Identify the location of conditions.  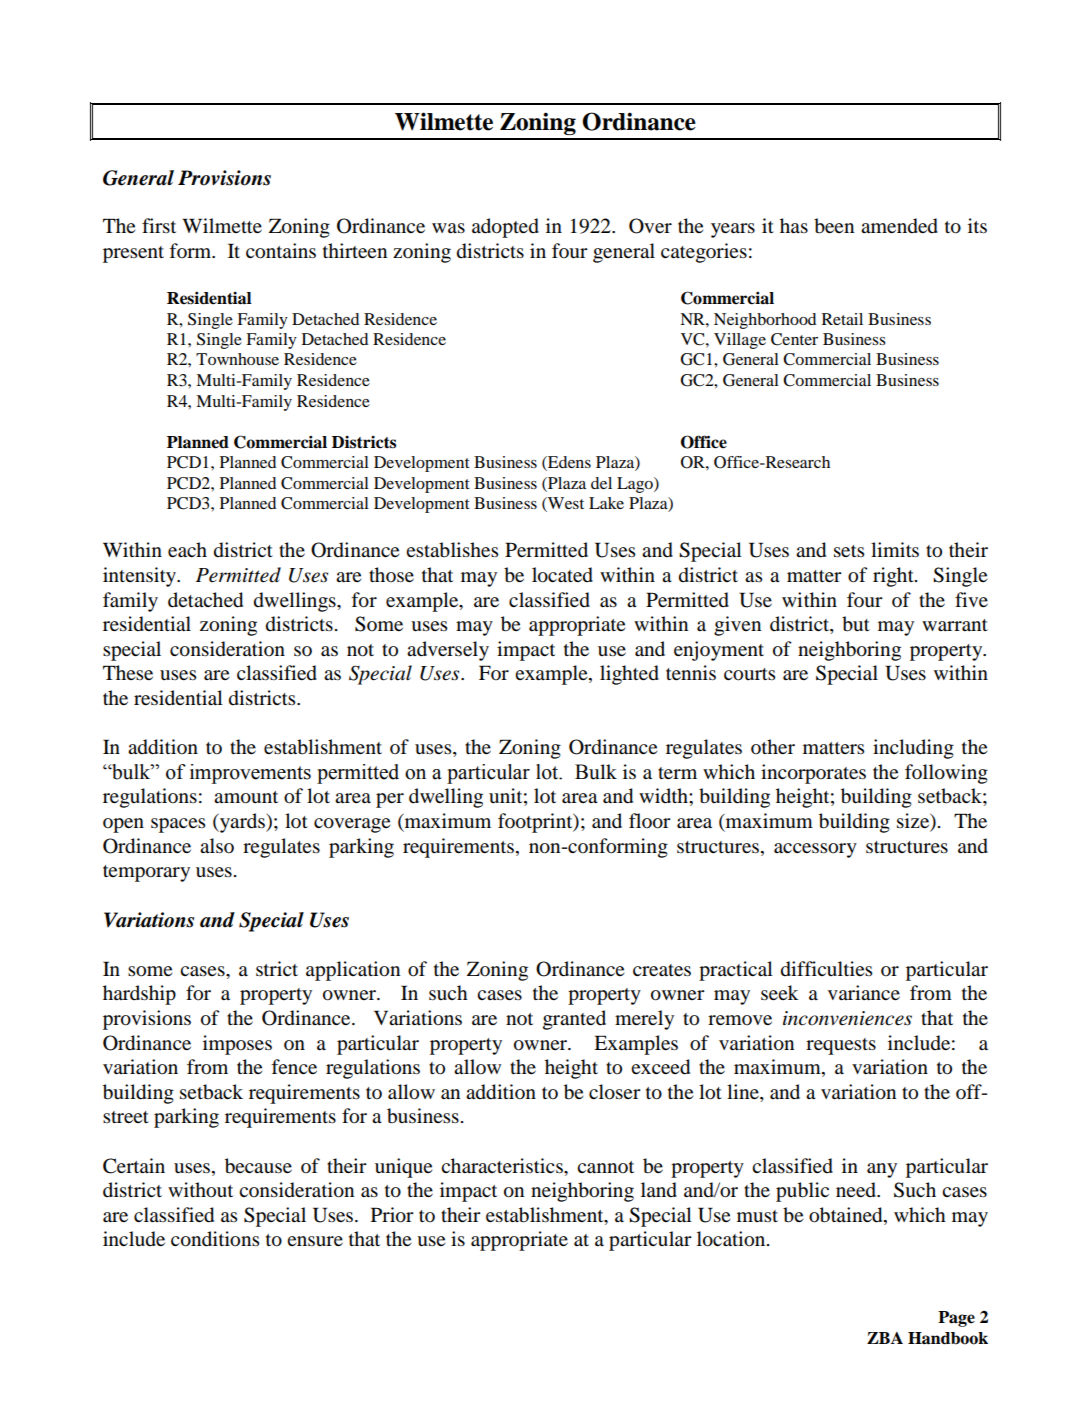
(215, 1239).
